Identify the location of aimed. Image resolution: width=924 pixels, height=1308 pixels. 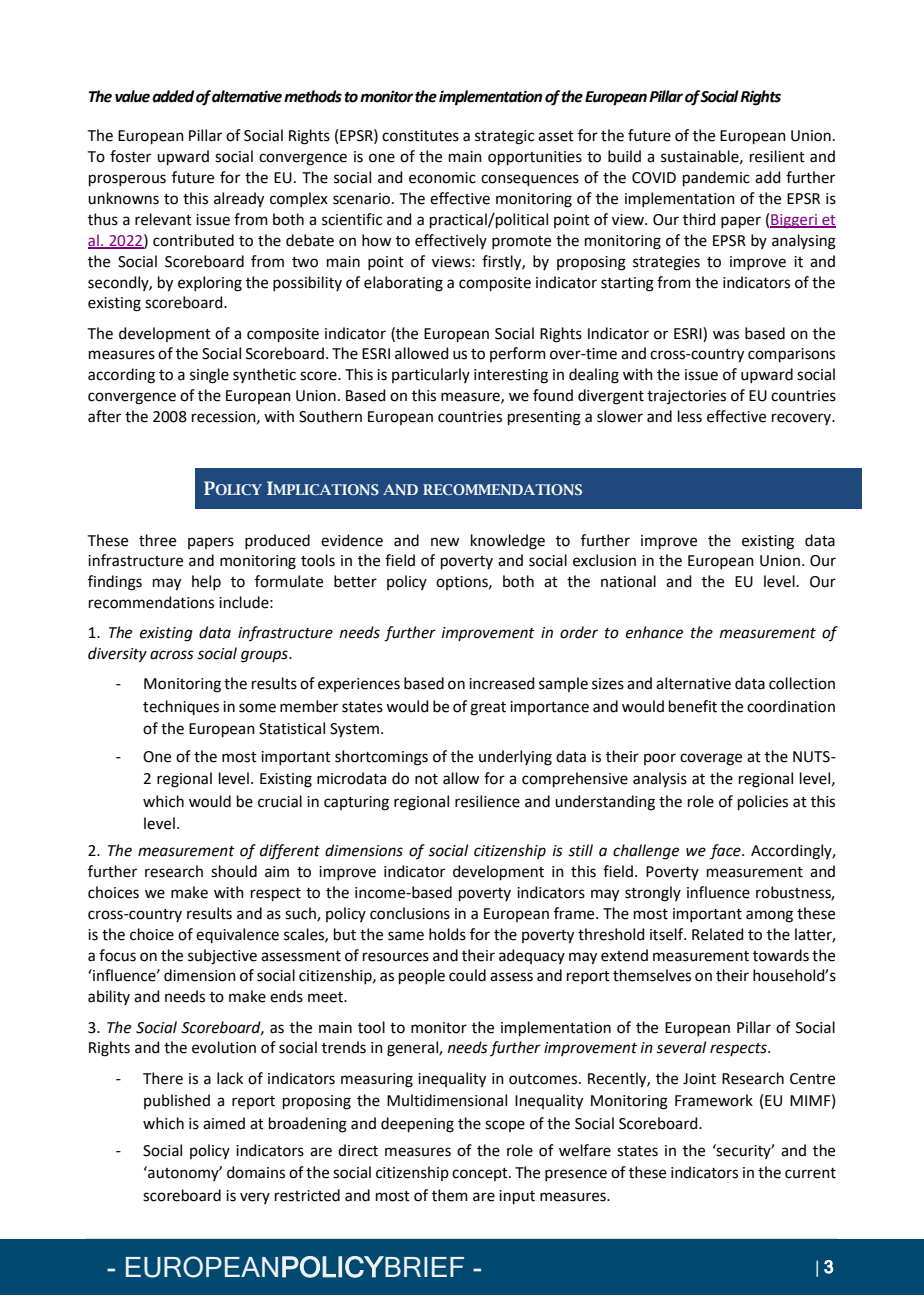
(224, 1123).
